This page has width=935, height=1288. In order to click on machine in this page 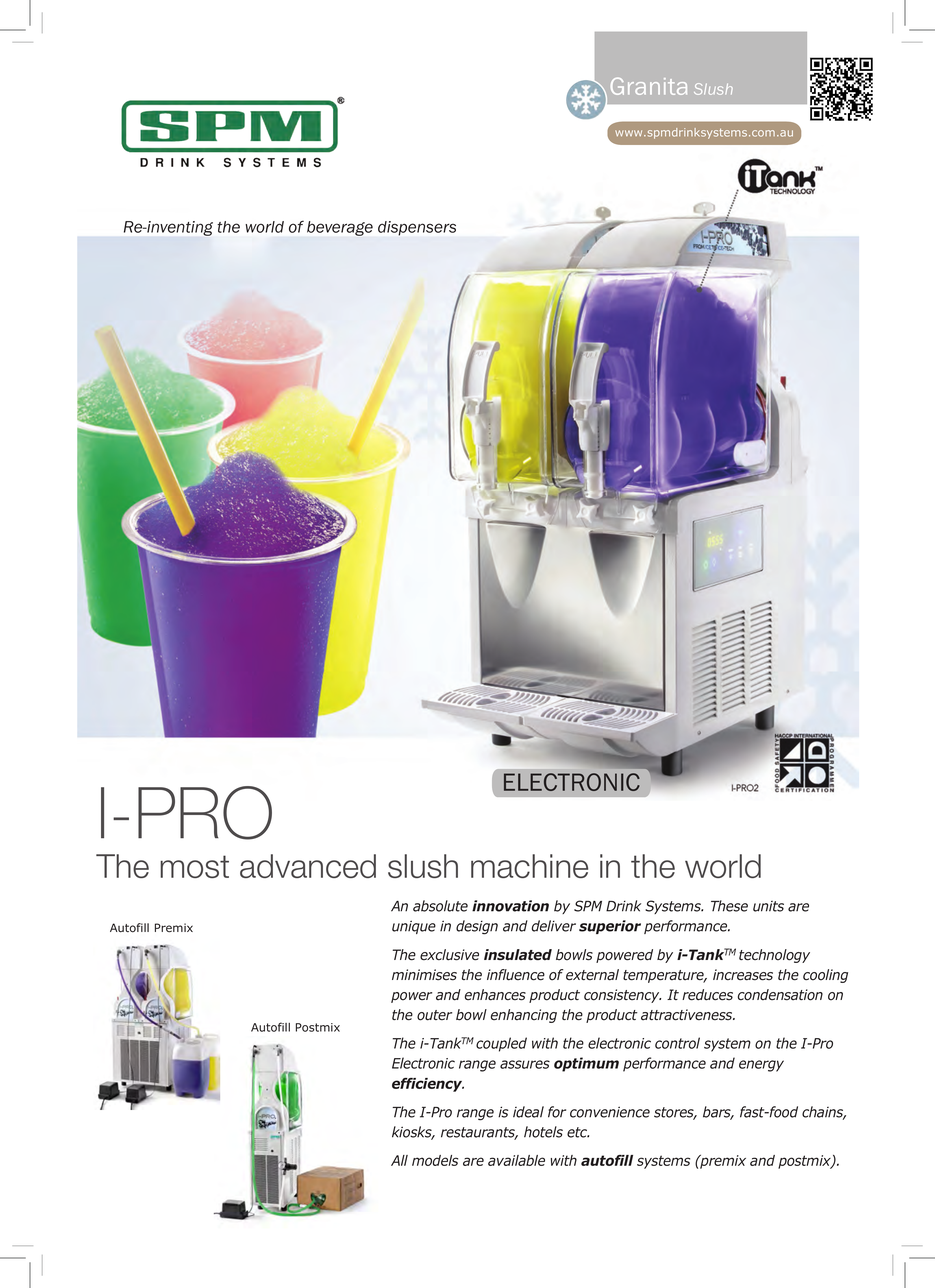, I will do `click(529, 866)`.
